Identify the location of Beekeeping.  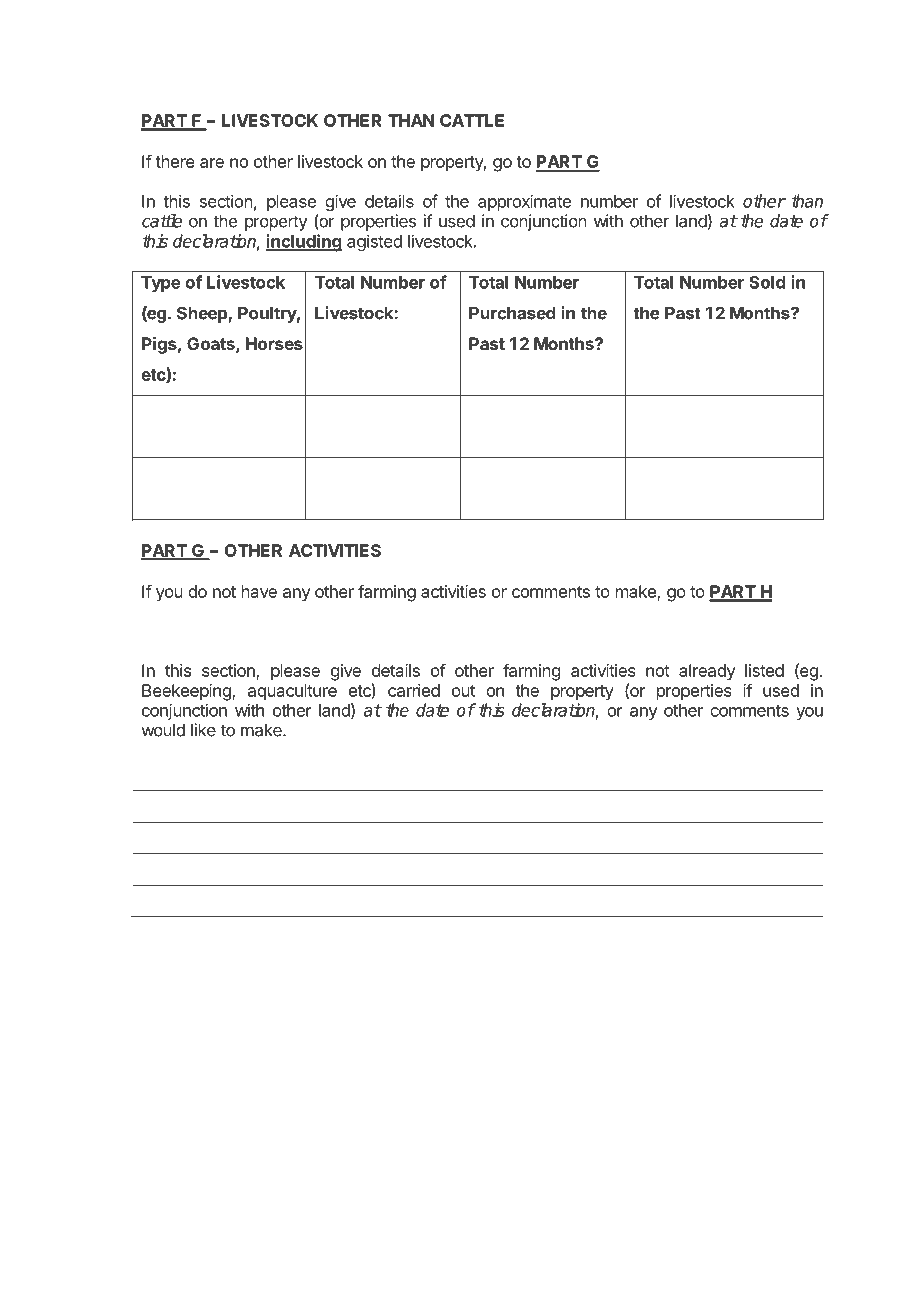
(187, 692).
